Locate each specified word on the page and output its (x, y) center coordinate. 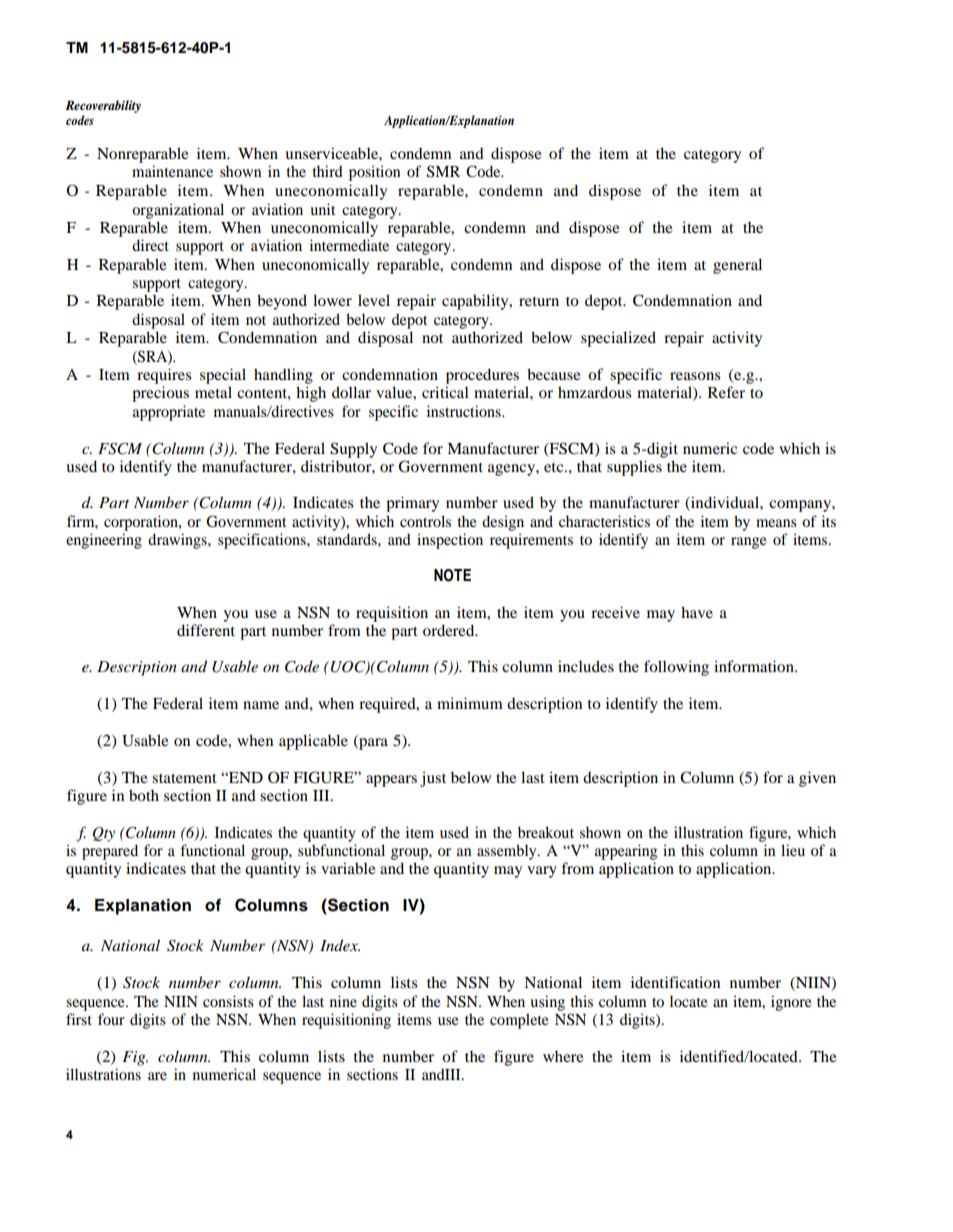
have (697, 612)
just (433, 779)
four (111, 1019)
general (737, 266)
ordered (450, 630)
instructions (465, 411)
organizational (178, 211)
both (144, 795)
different (206, 630)
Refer (726, 392)
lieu (793, 850)
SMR (443, 171)
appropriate (169, 413)
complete (519, 1021)
